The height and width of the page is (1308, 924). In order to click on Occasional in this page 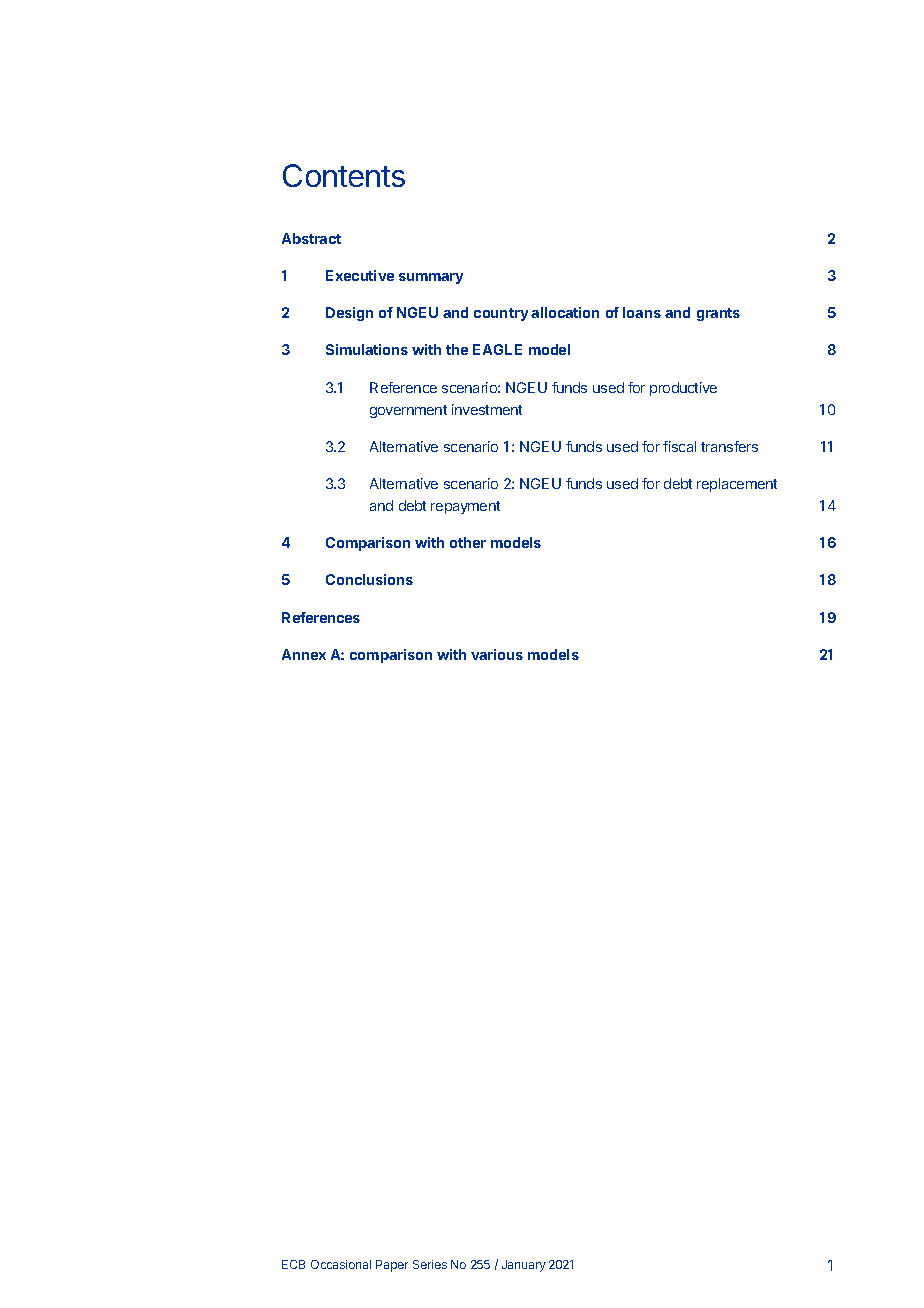, I will do `click(341, 1264)`.
